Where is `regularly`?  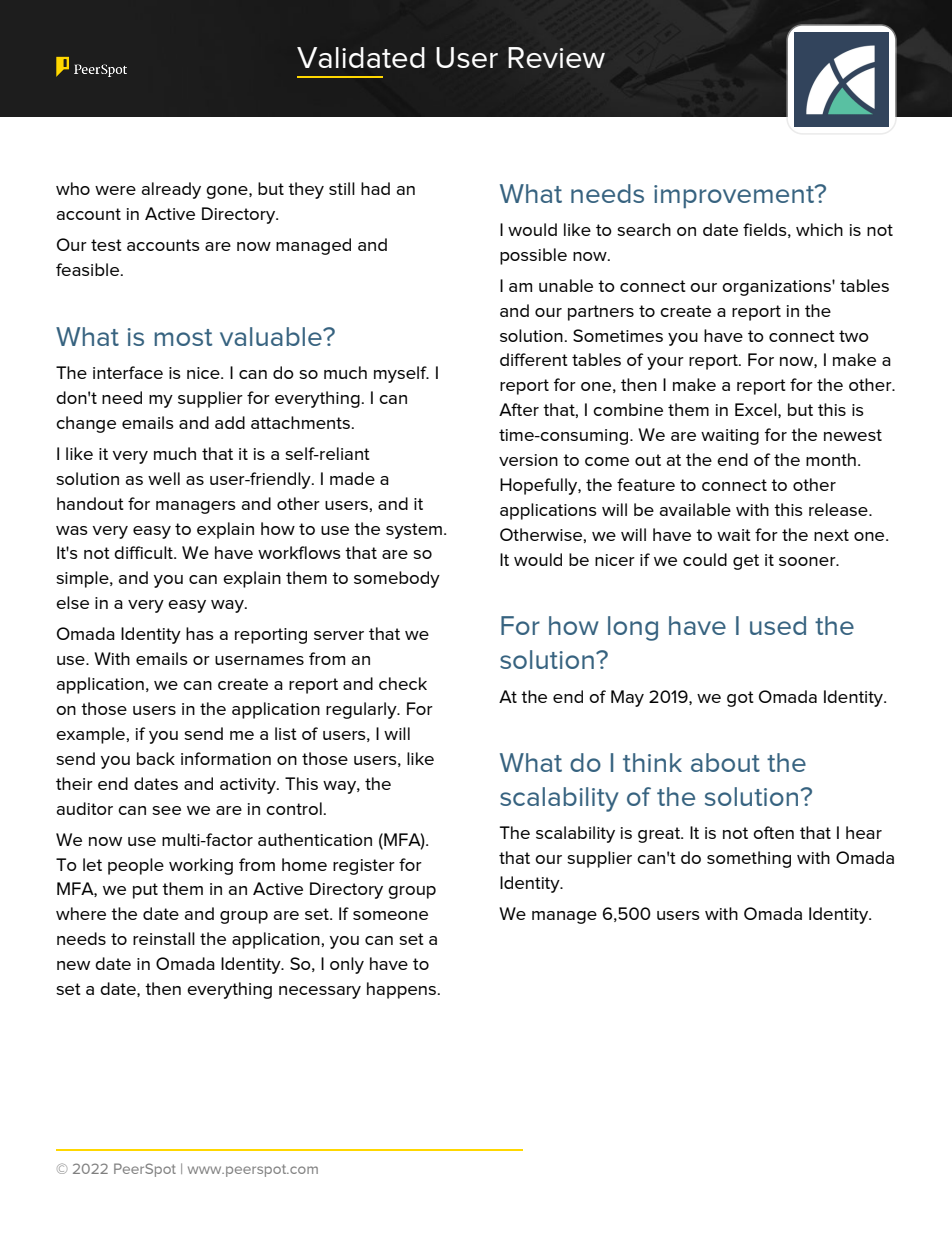
regularly is located at coordinates (362, 710).
